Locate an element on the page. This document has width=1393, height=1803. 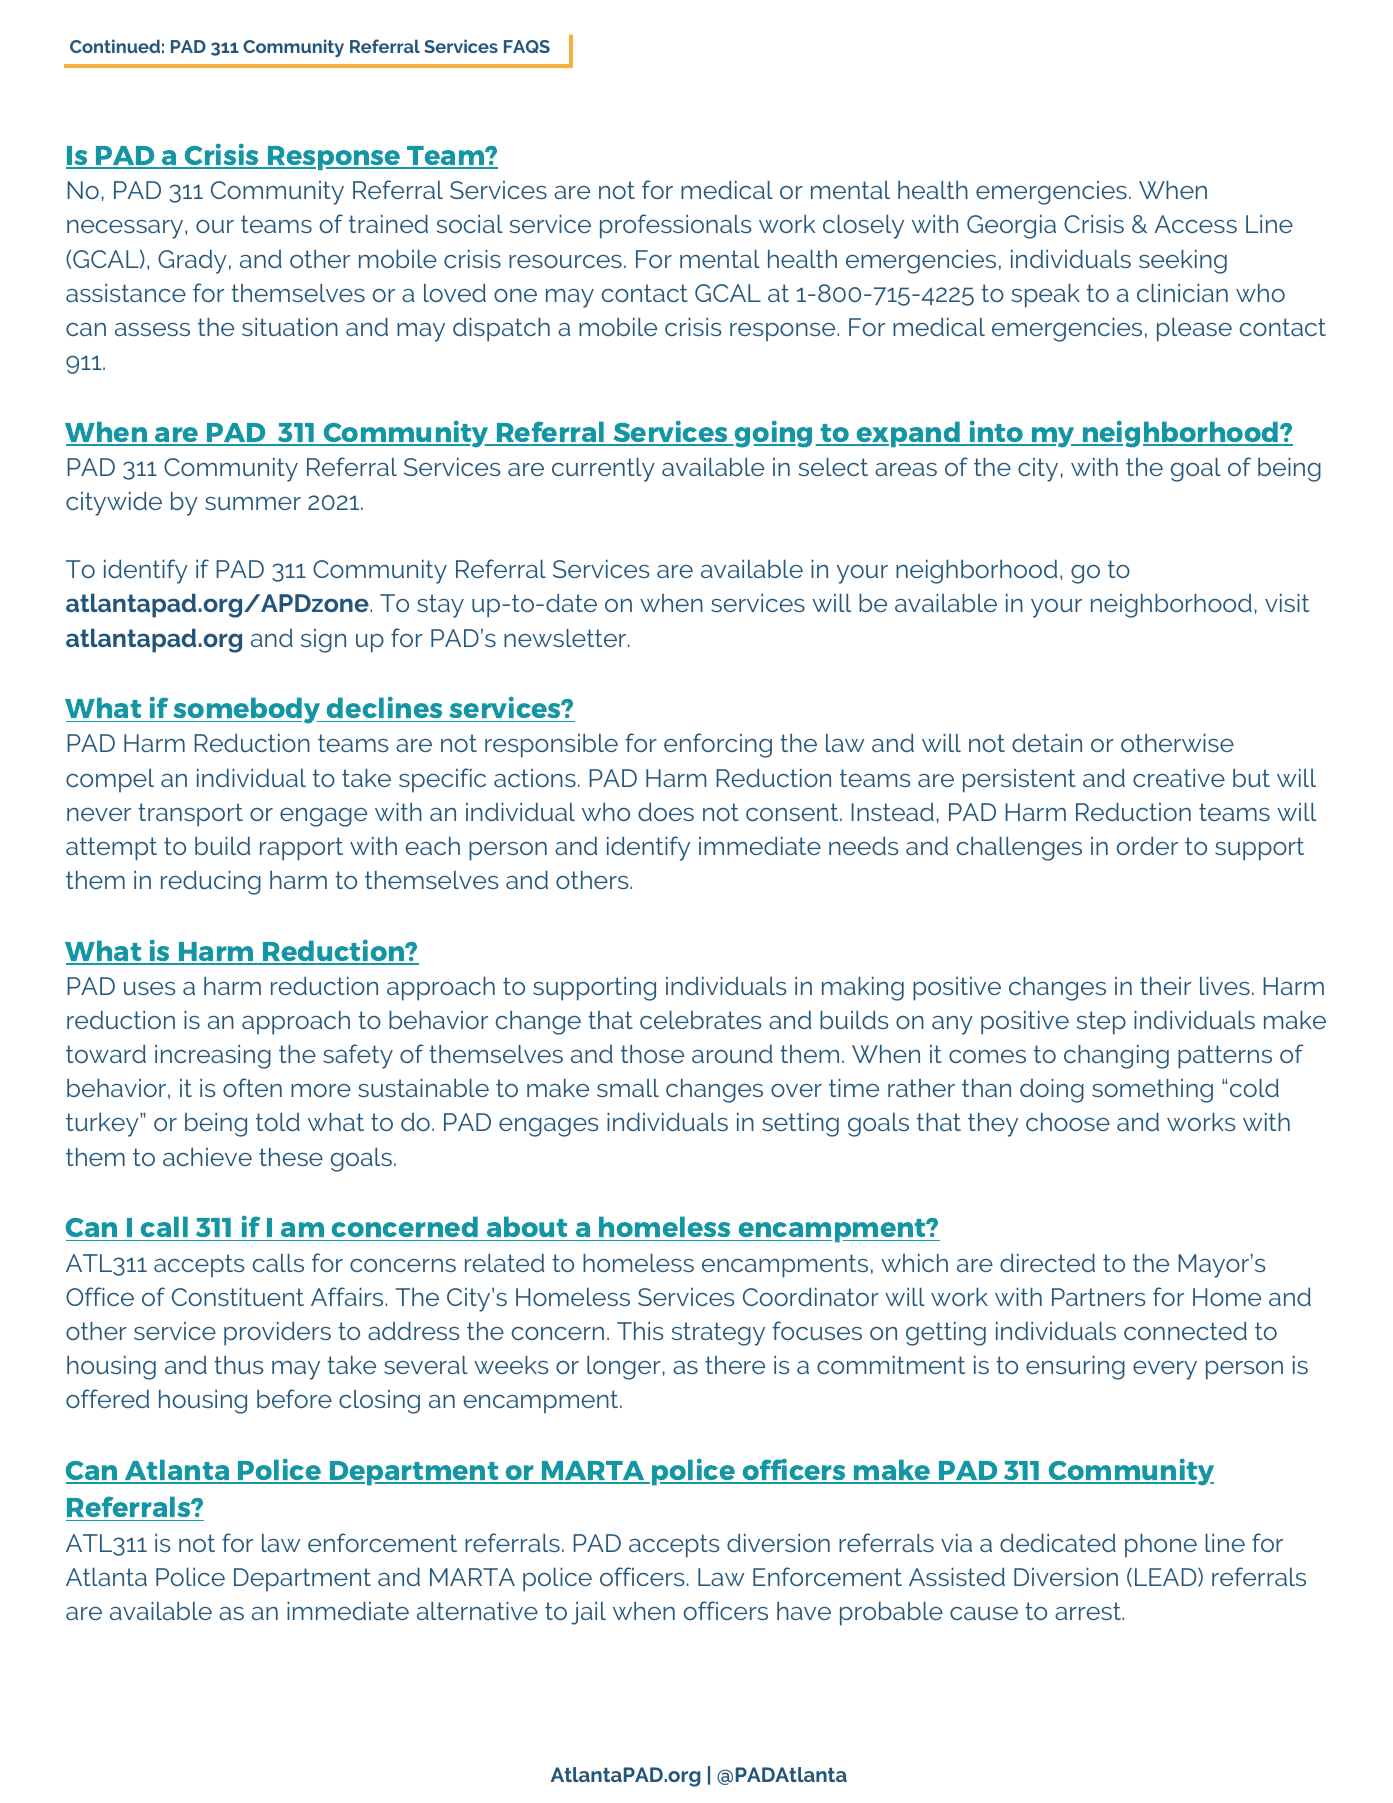
something is located at coordinates (1152, 1091).
